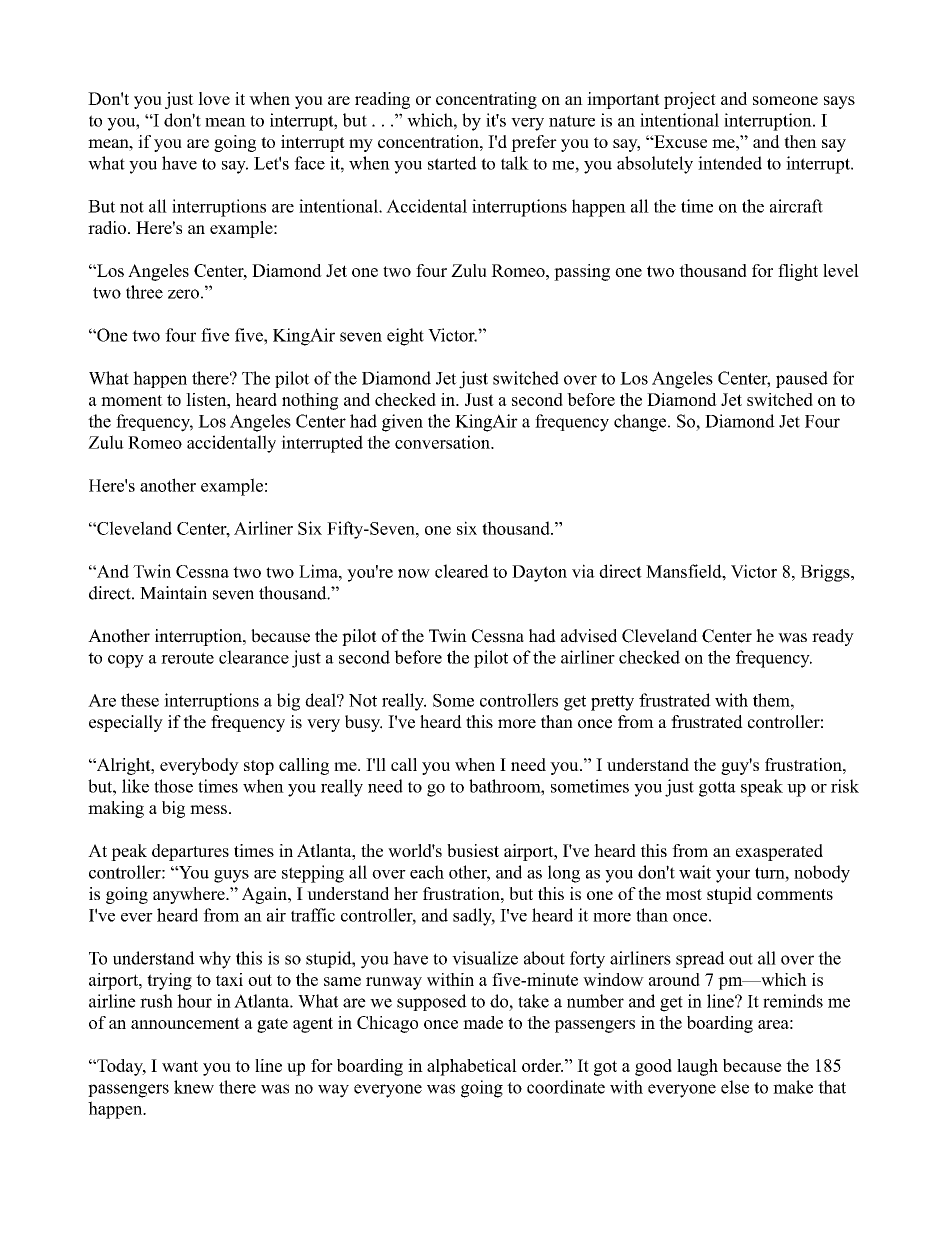  What do you see at coordinates (802, 379) in the screenshot?
I see `paused` at bounding box center [802, 379].
